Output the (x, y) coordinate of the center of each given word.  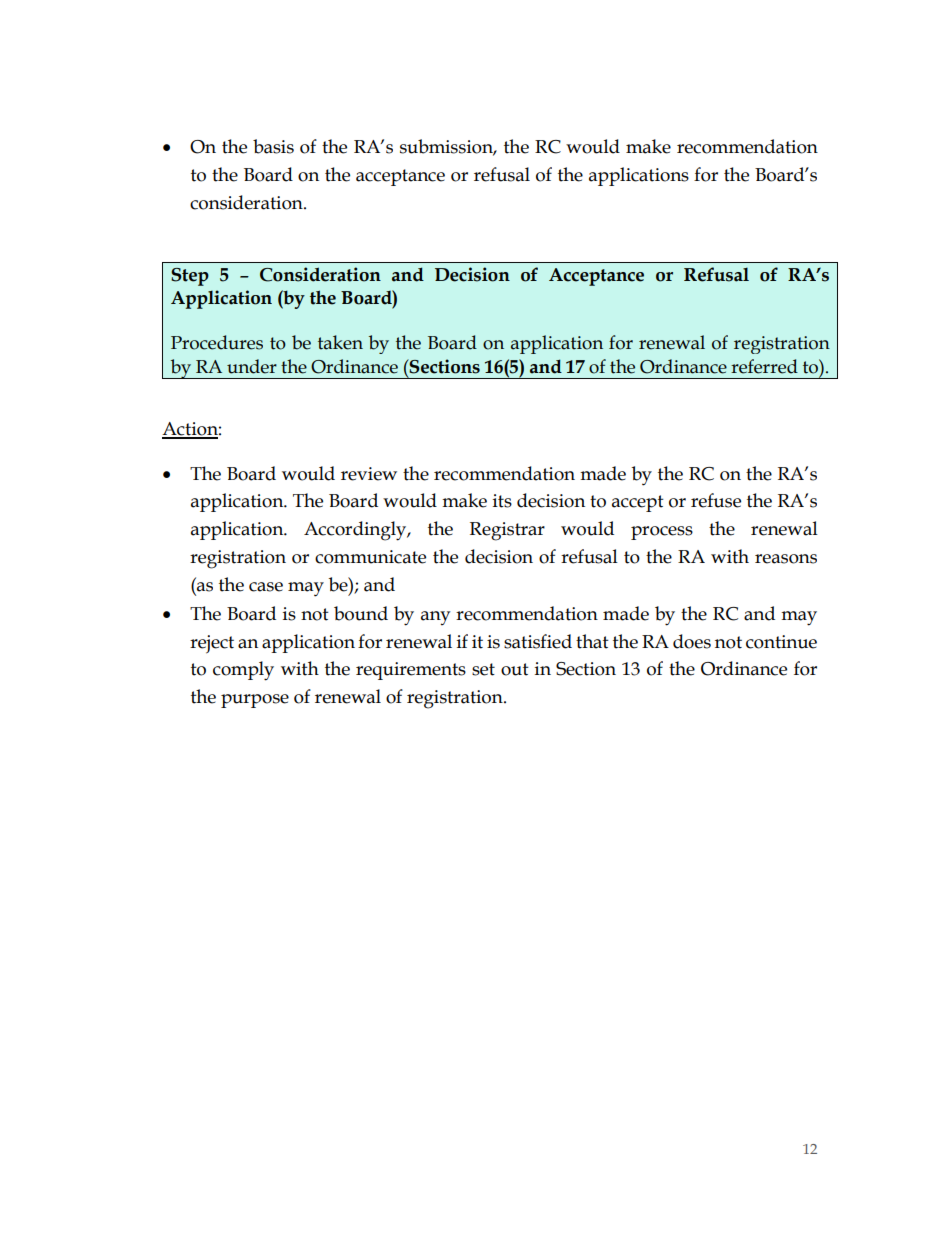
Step (190, 277)
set (483, 669)
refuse (716, 500)
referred (764, 366)
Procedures (217, 342)
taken (340, 342)
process (662, 533)
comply (243, 671)
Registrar (507, 531)
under (252, 366)
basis (273, 146)
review (369, 474)
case (266, 587)
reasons (786, 559)
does (692, 641)
